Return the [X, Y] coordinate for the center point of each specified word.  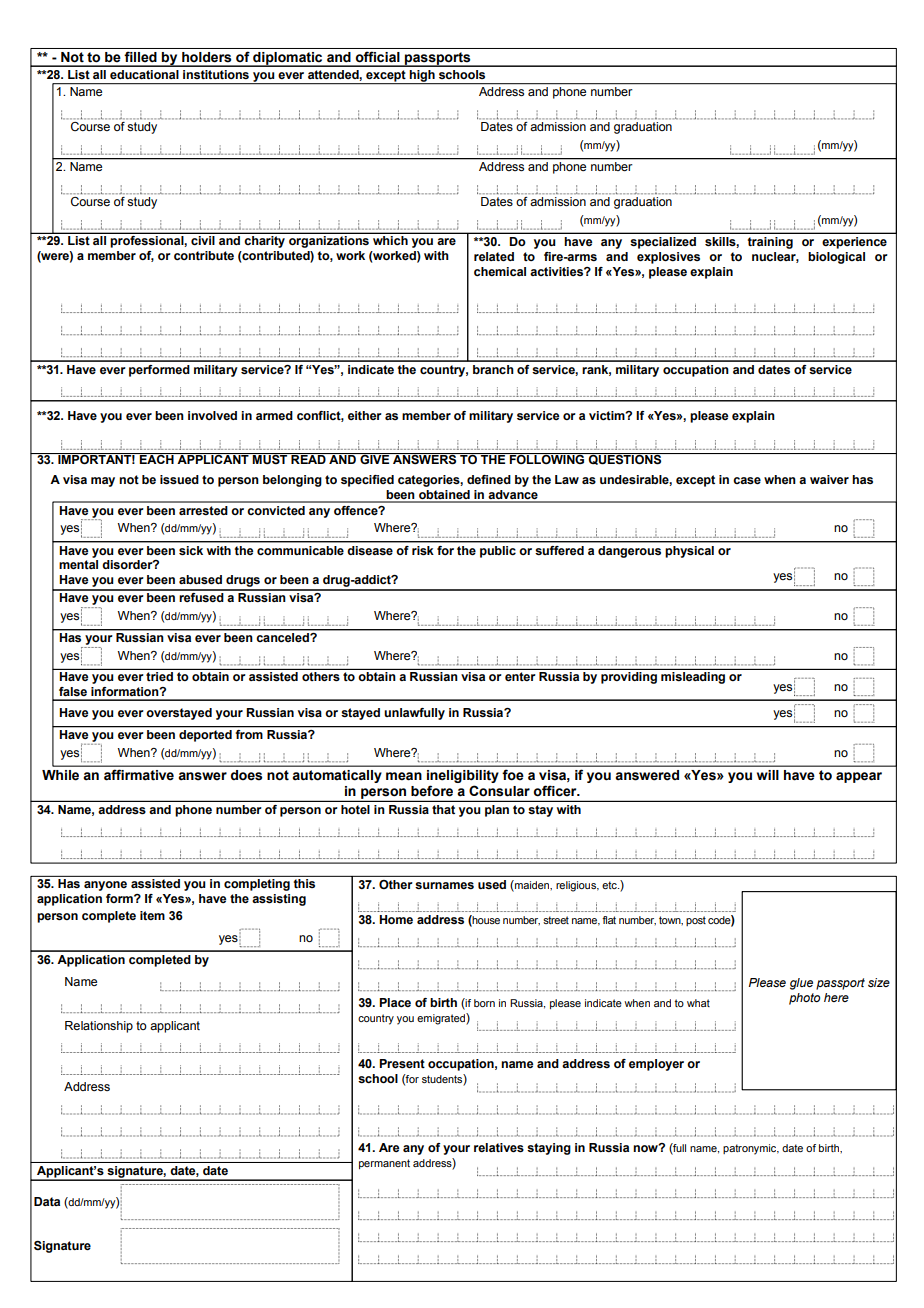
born [484, 1003]
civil [202, 240]
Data [47, 1201]
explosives [668, 258]
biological [836, 258]
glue [801, 984]
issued [179, 480]
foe [513, 775]
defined [489, 479]
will [767, 775]
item [152, 915]
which [390, 240]
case [747, 481]
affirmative [139, 775]
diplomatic [288, 59]
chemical [500, 271]
